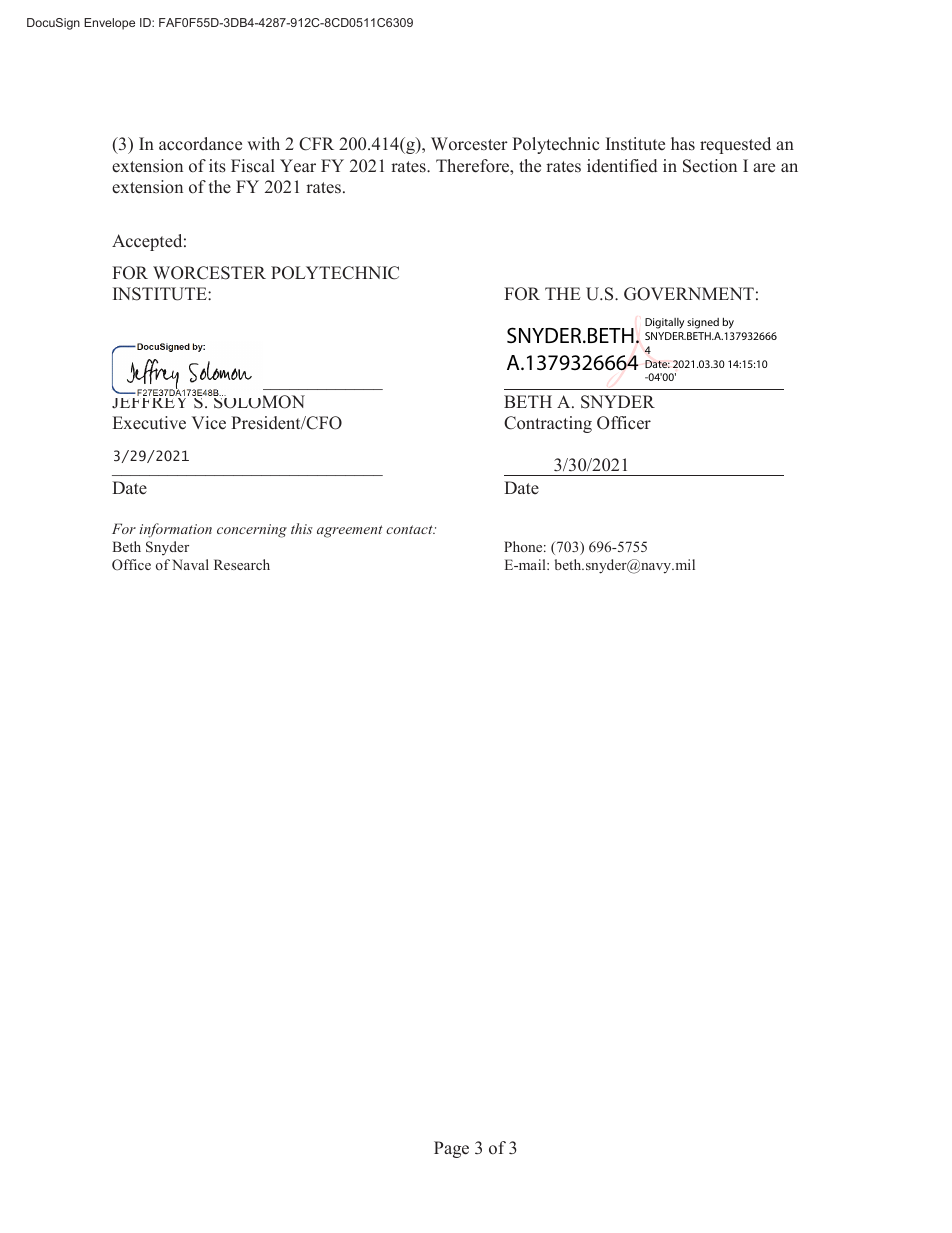  I want to click on agreement, so click(350, 531).
